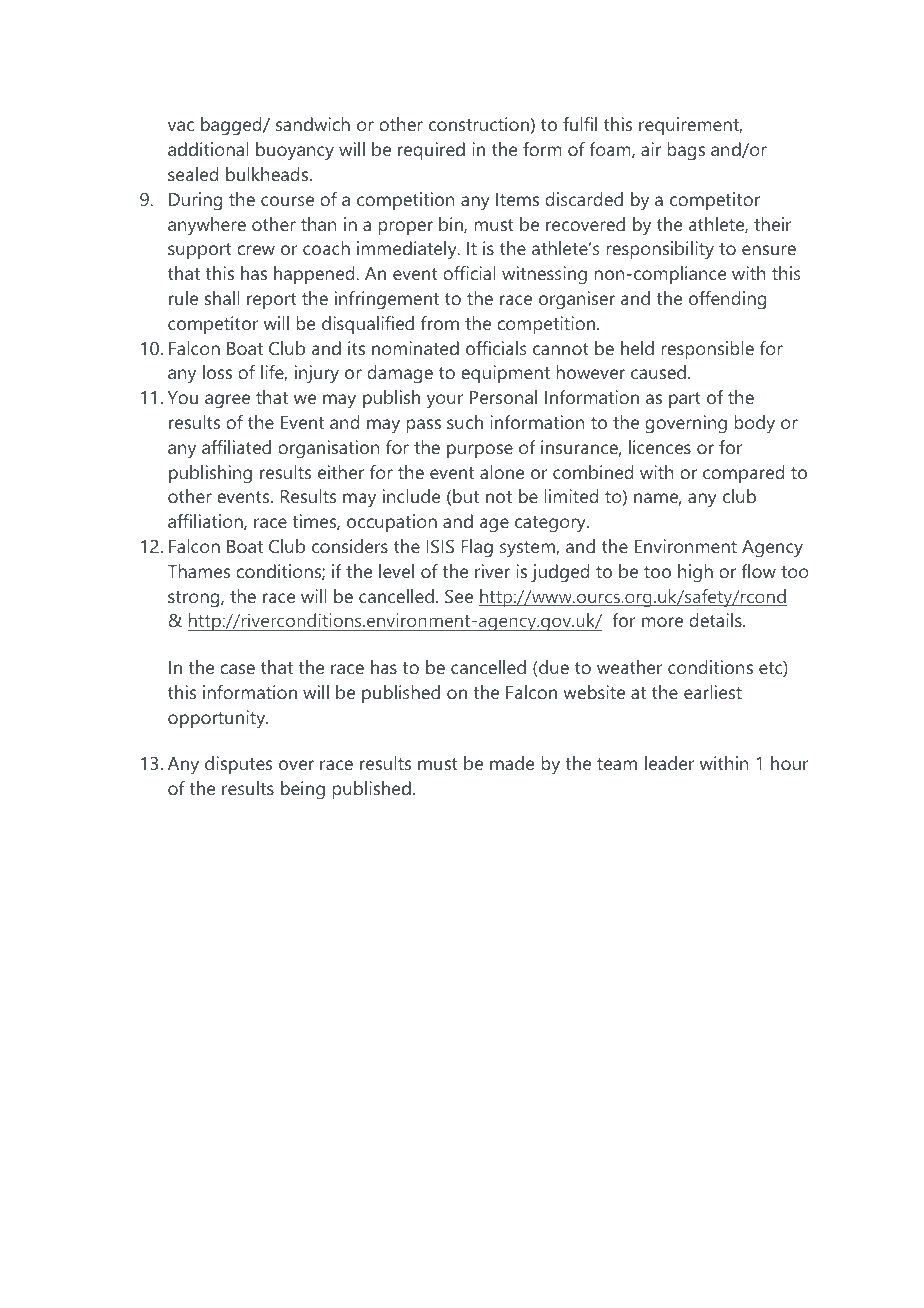 The image size is (924, 1308). Describe the element at coordinates (466, 496) in the screenshot. I see `but` at that location.
